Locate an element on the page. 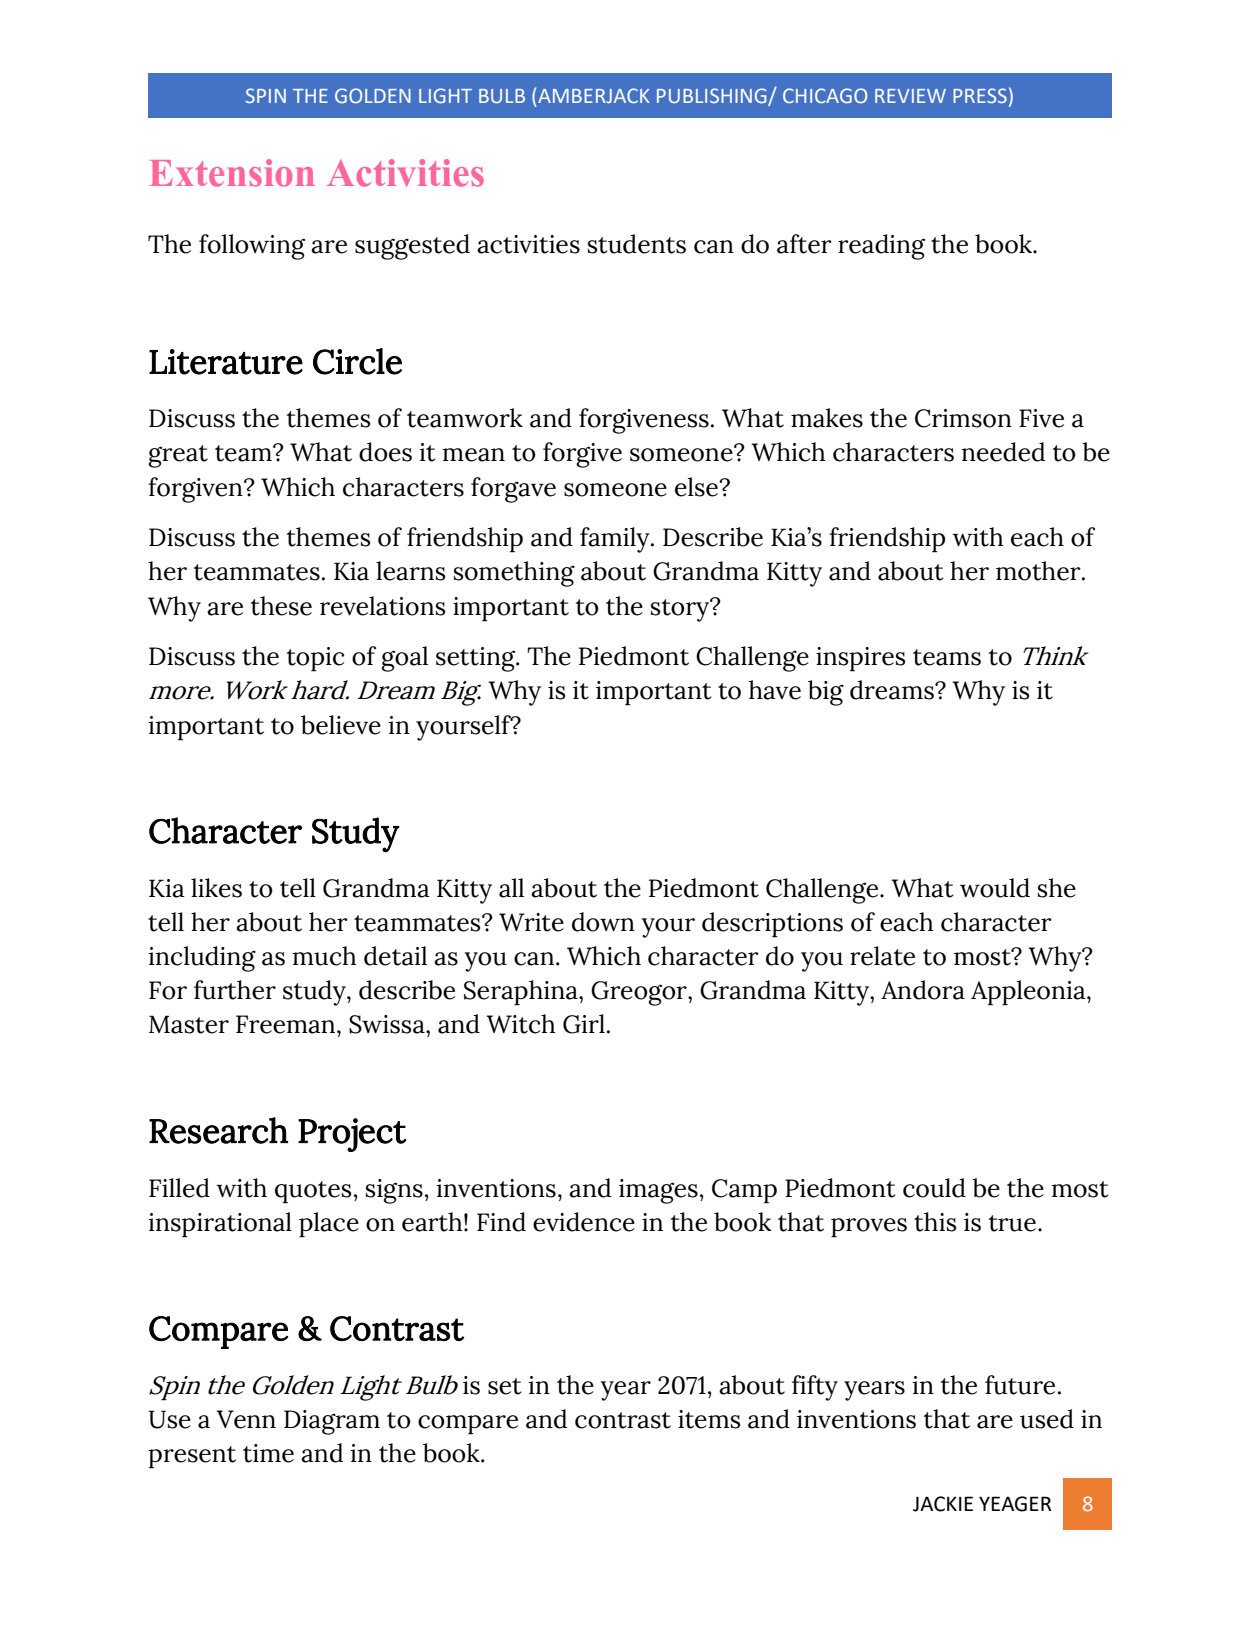  items is located at coordinates (709, 1419).
